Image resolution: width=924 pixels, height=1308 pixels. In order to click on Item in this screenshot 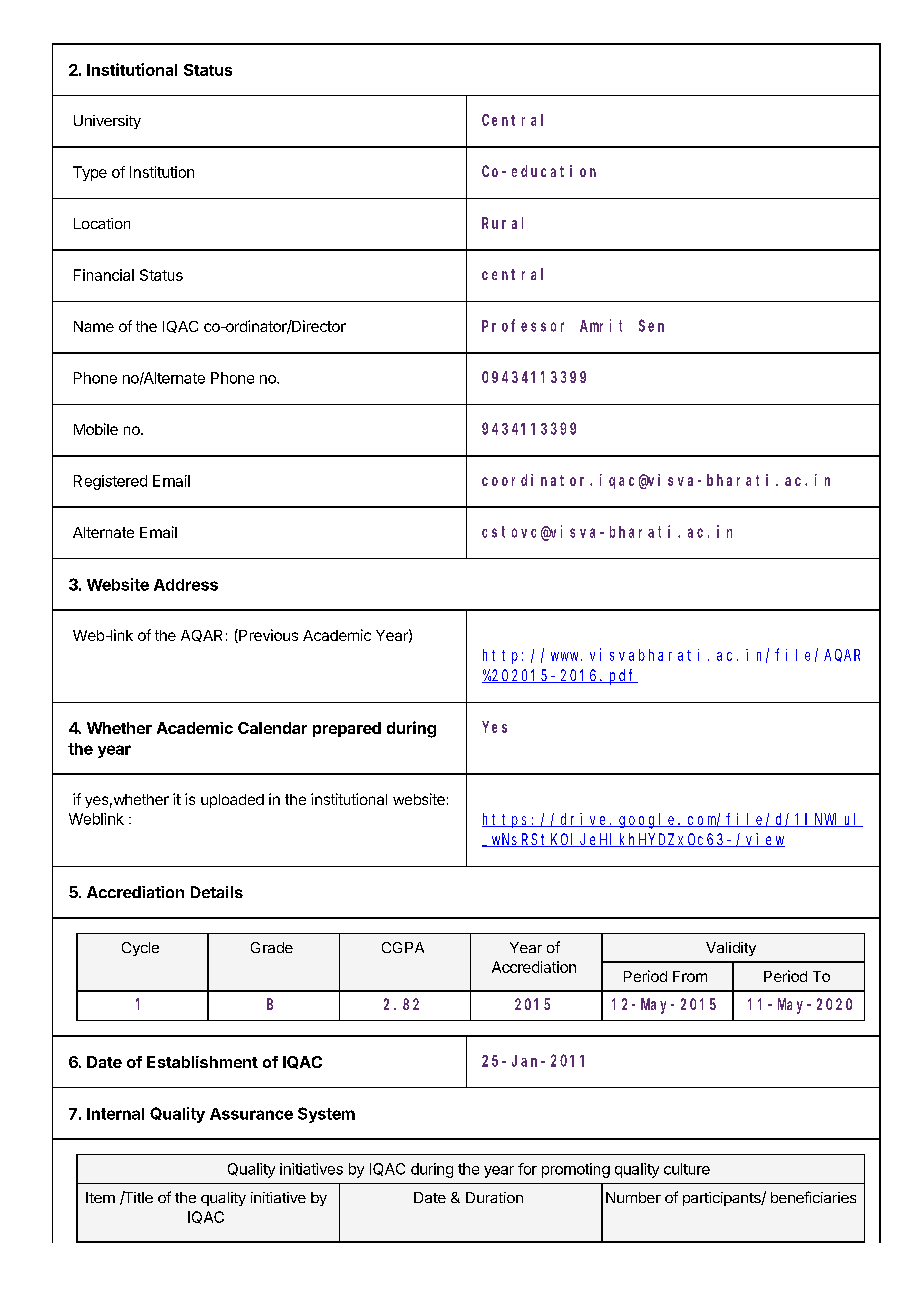, I will do `click(100, 1197)`.
